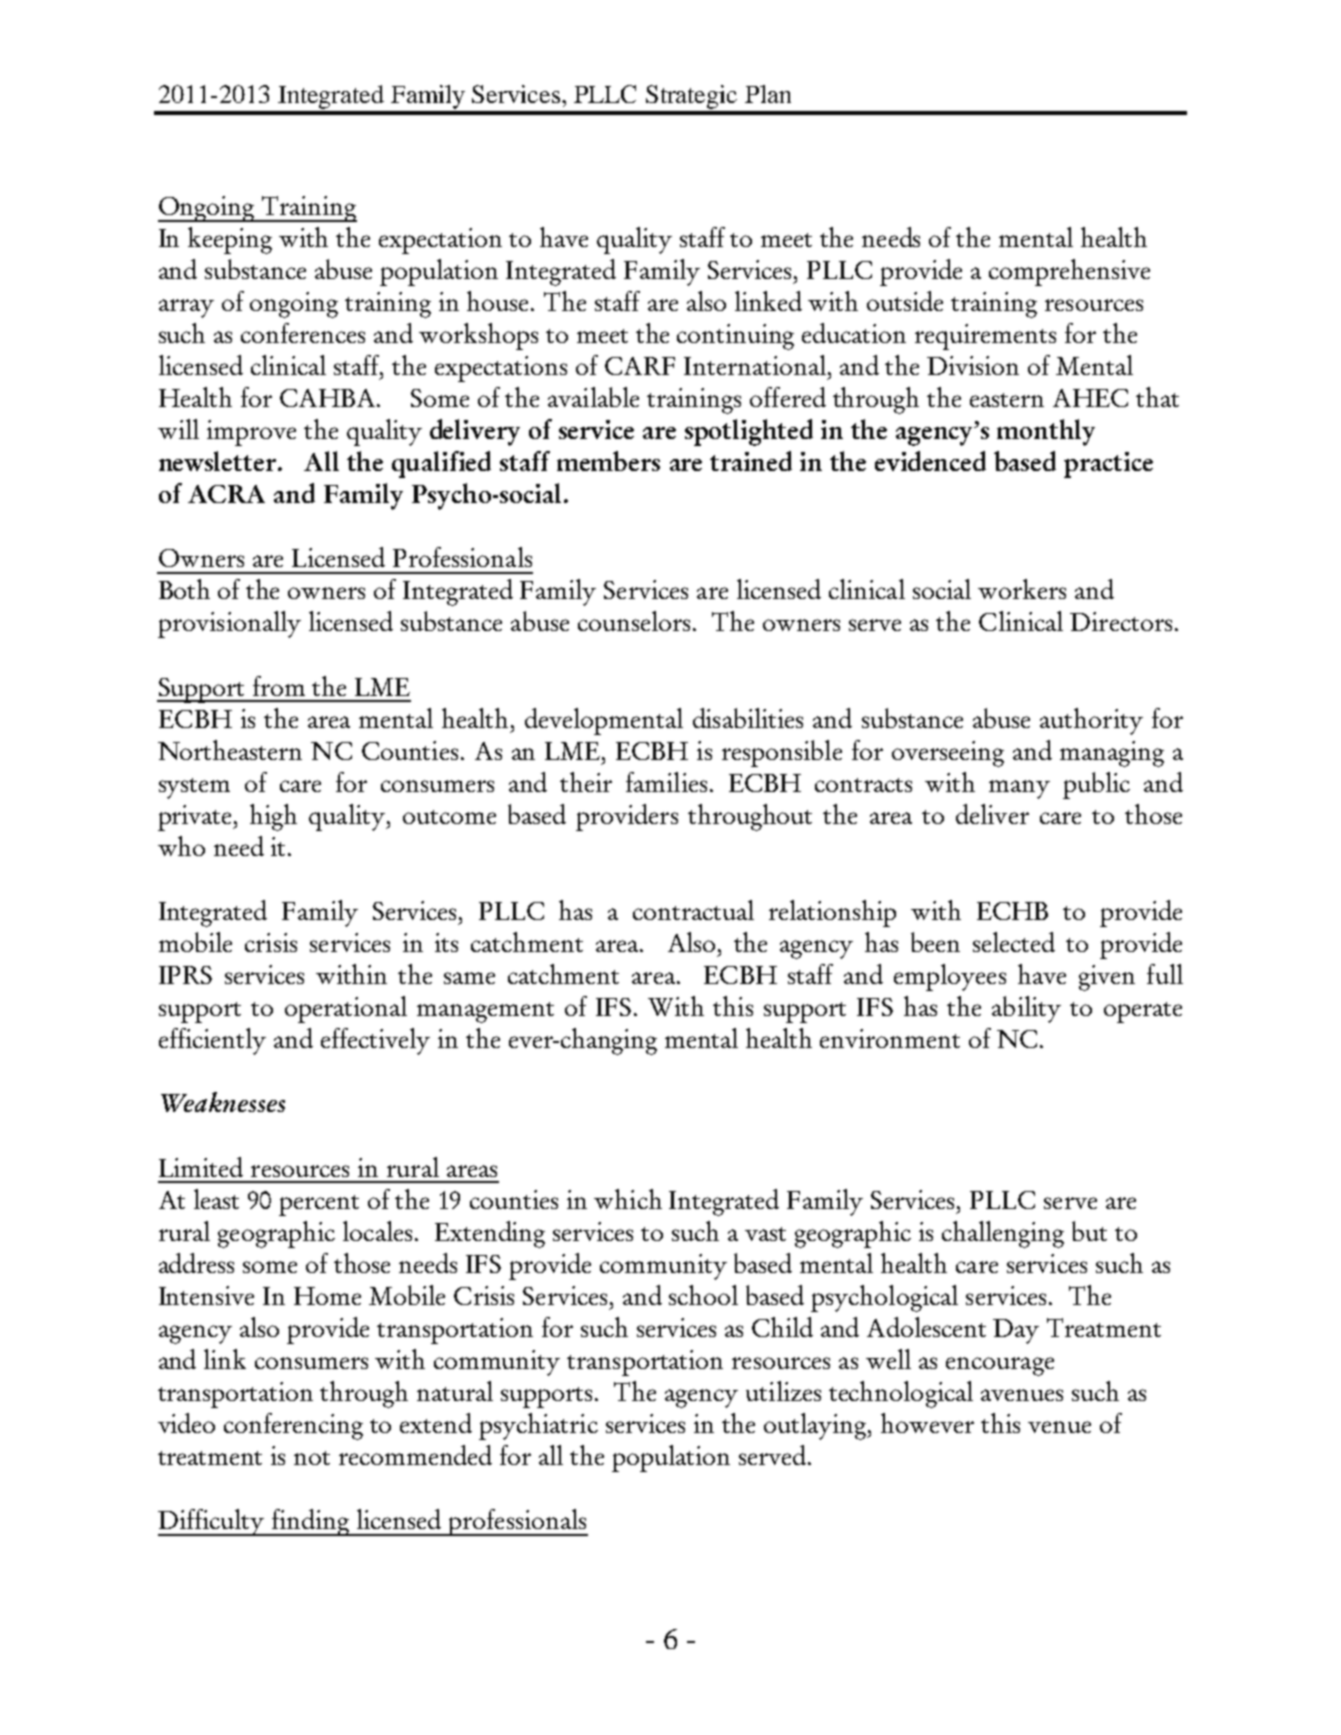 The width and height of the document is (1341, 1735). What do you see at coordinates (768, 94) in the document?
I see `Plan` at bounding box center [768, 94].
